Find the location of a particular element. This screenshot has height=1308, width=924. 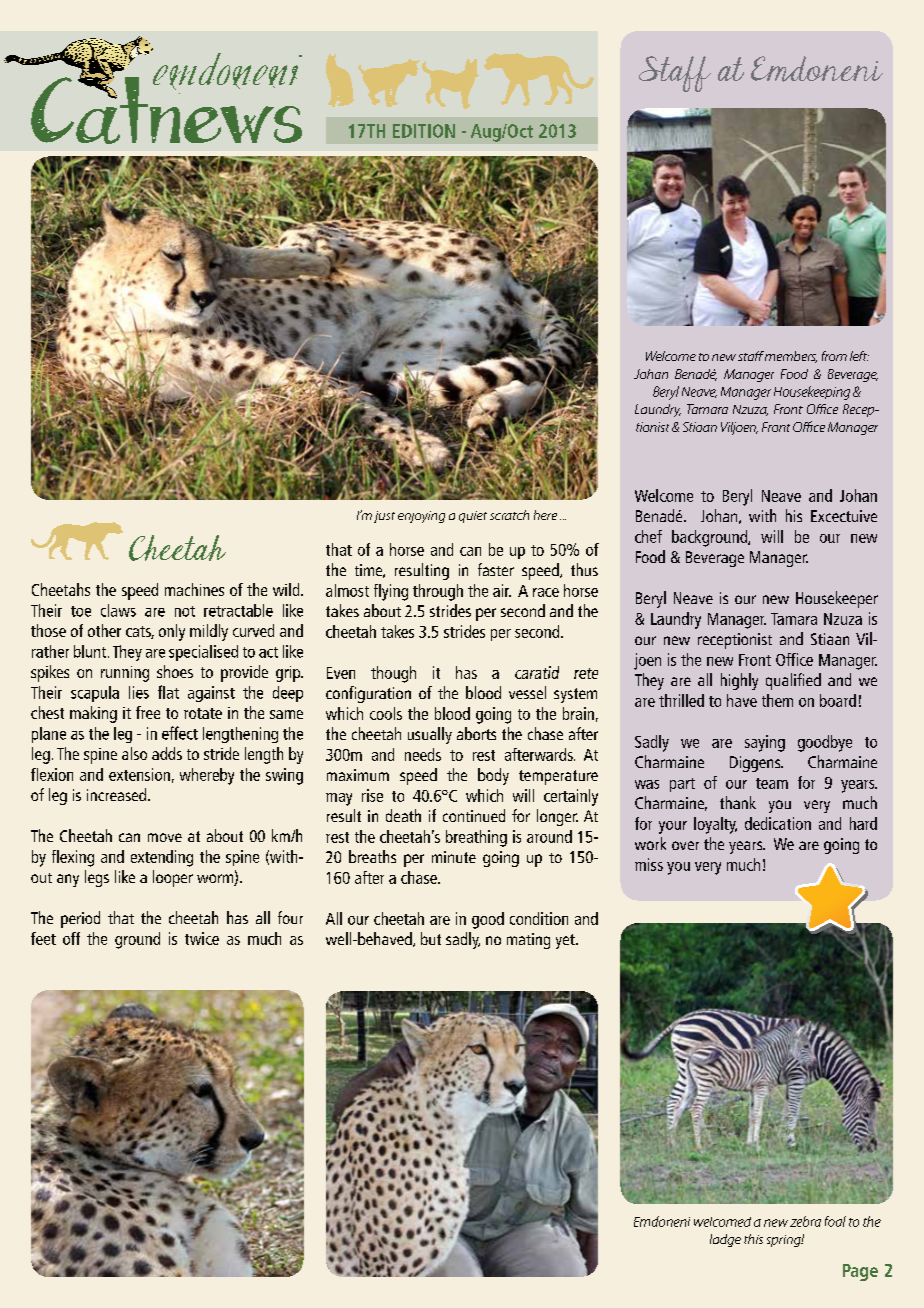

this is located at coordinates (753, 1239).
